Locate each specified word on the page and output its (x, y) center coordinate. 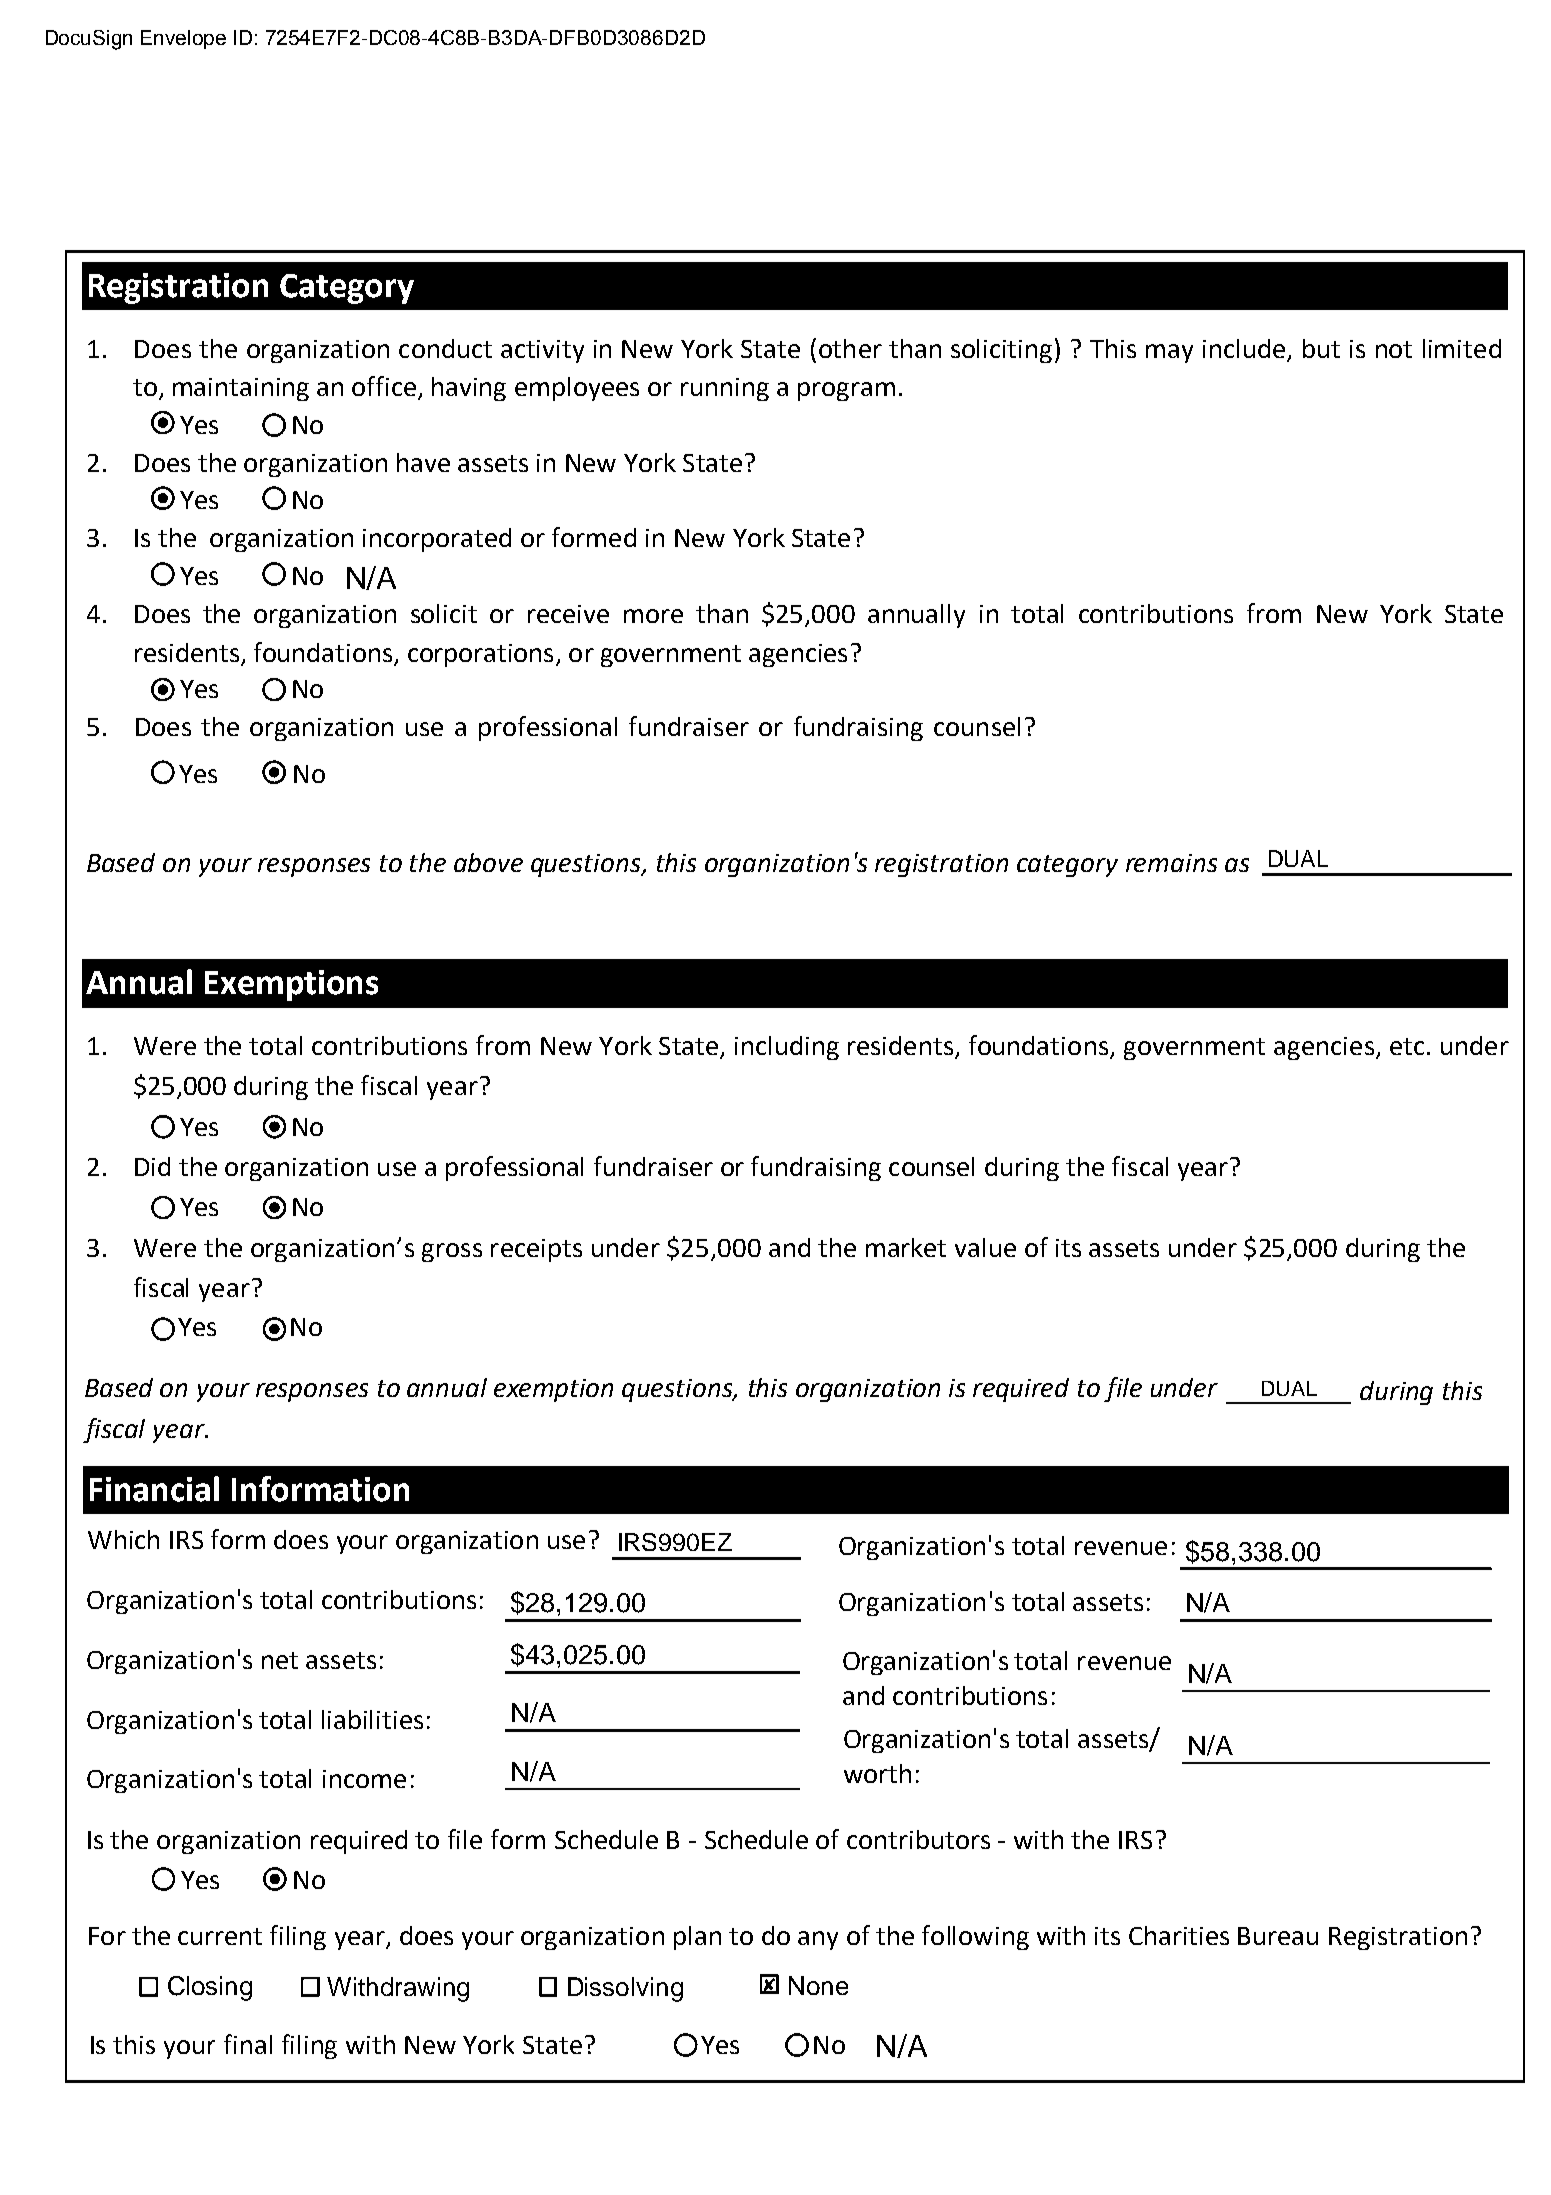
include (1244, 348)
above (488, 862)
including (787, 1048)
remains (1171, 863)
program (846, 391)
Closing (210, 1988)
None (818, 1985)
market (906, 1247)
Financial (154, 1489)
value (985, 1247)
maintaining (241, 389)
